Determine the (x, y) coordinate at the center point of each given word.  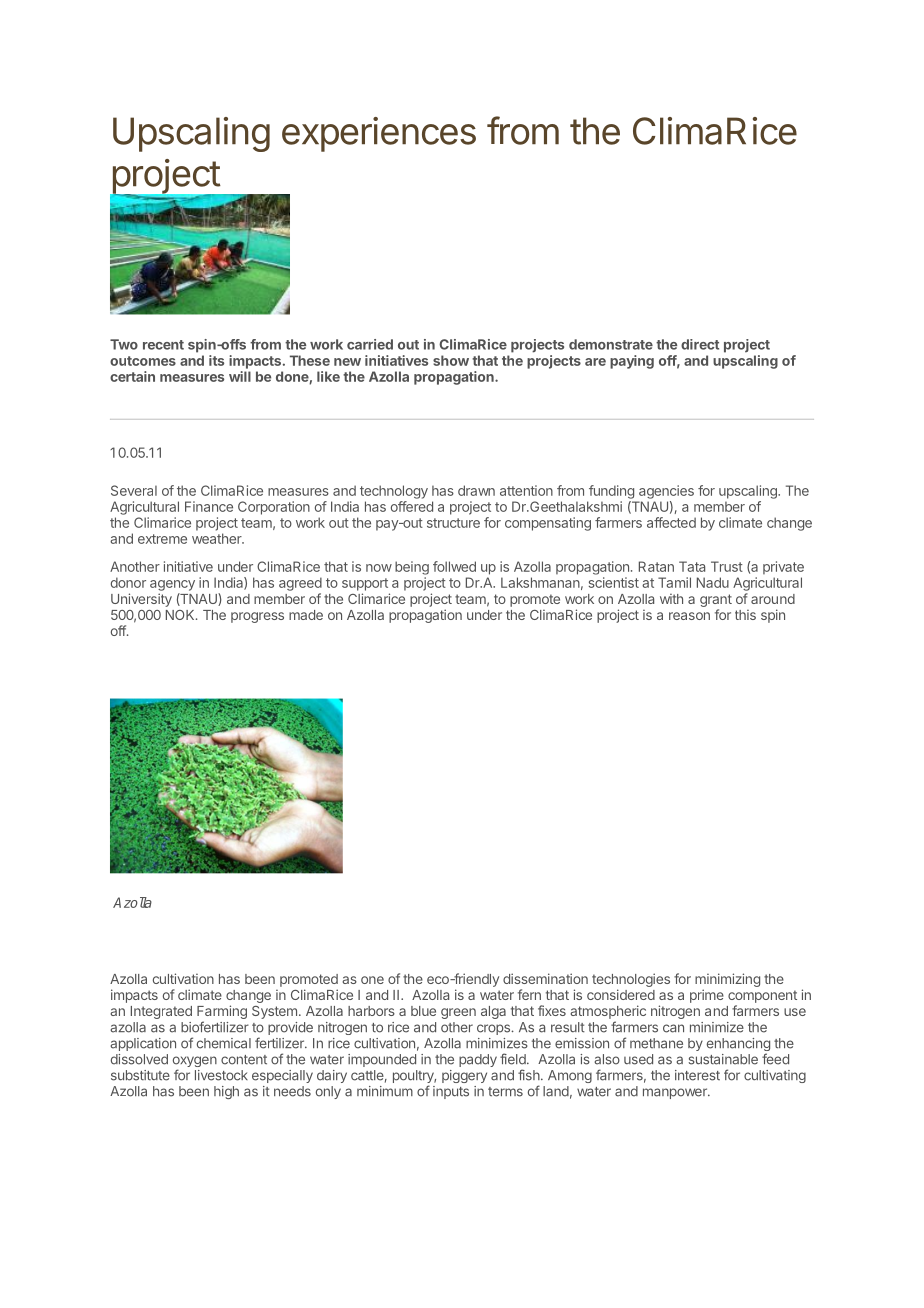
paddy (478, 1060)
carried (370, 344)
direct (700, 344)
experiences (379, 134)
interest (697, 1075)
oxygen (195, 1063)
